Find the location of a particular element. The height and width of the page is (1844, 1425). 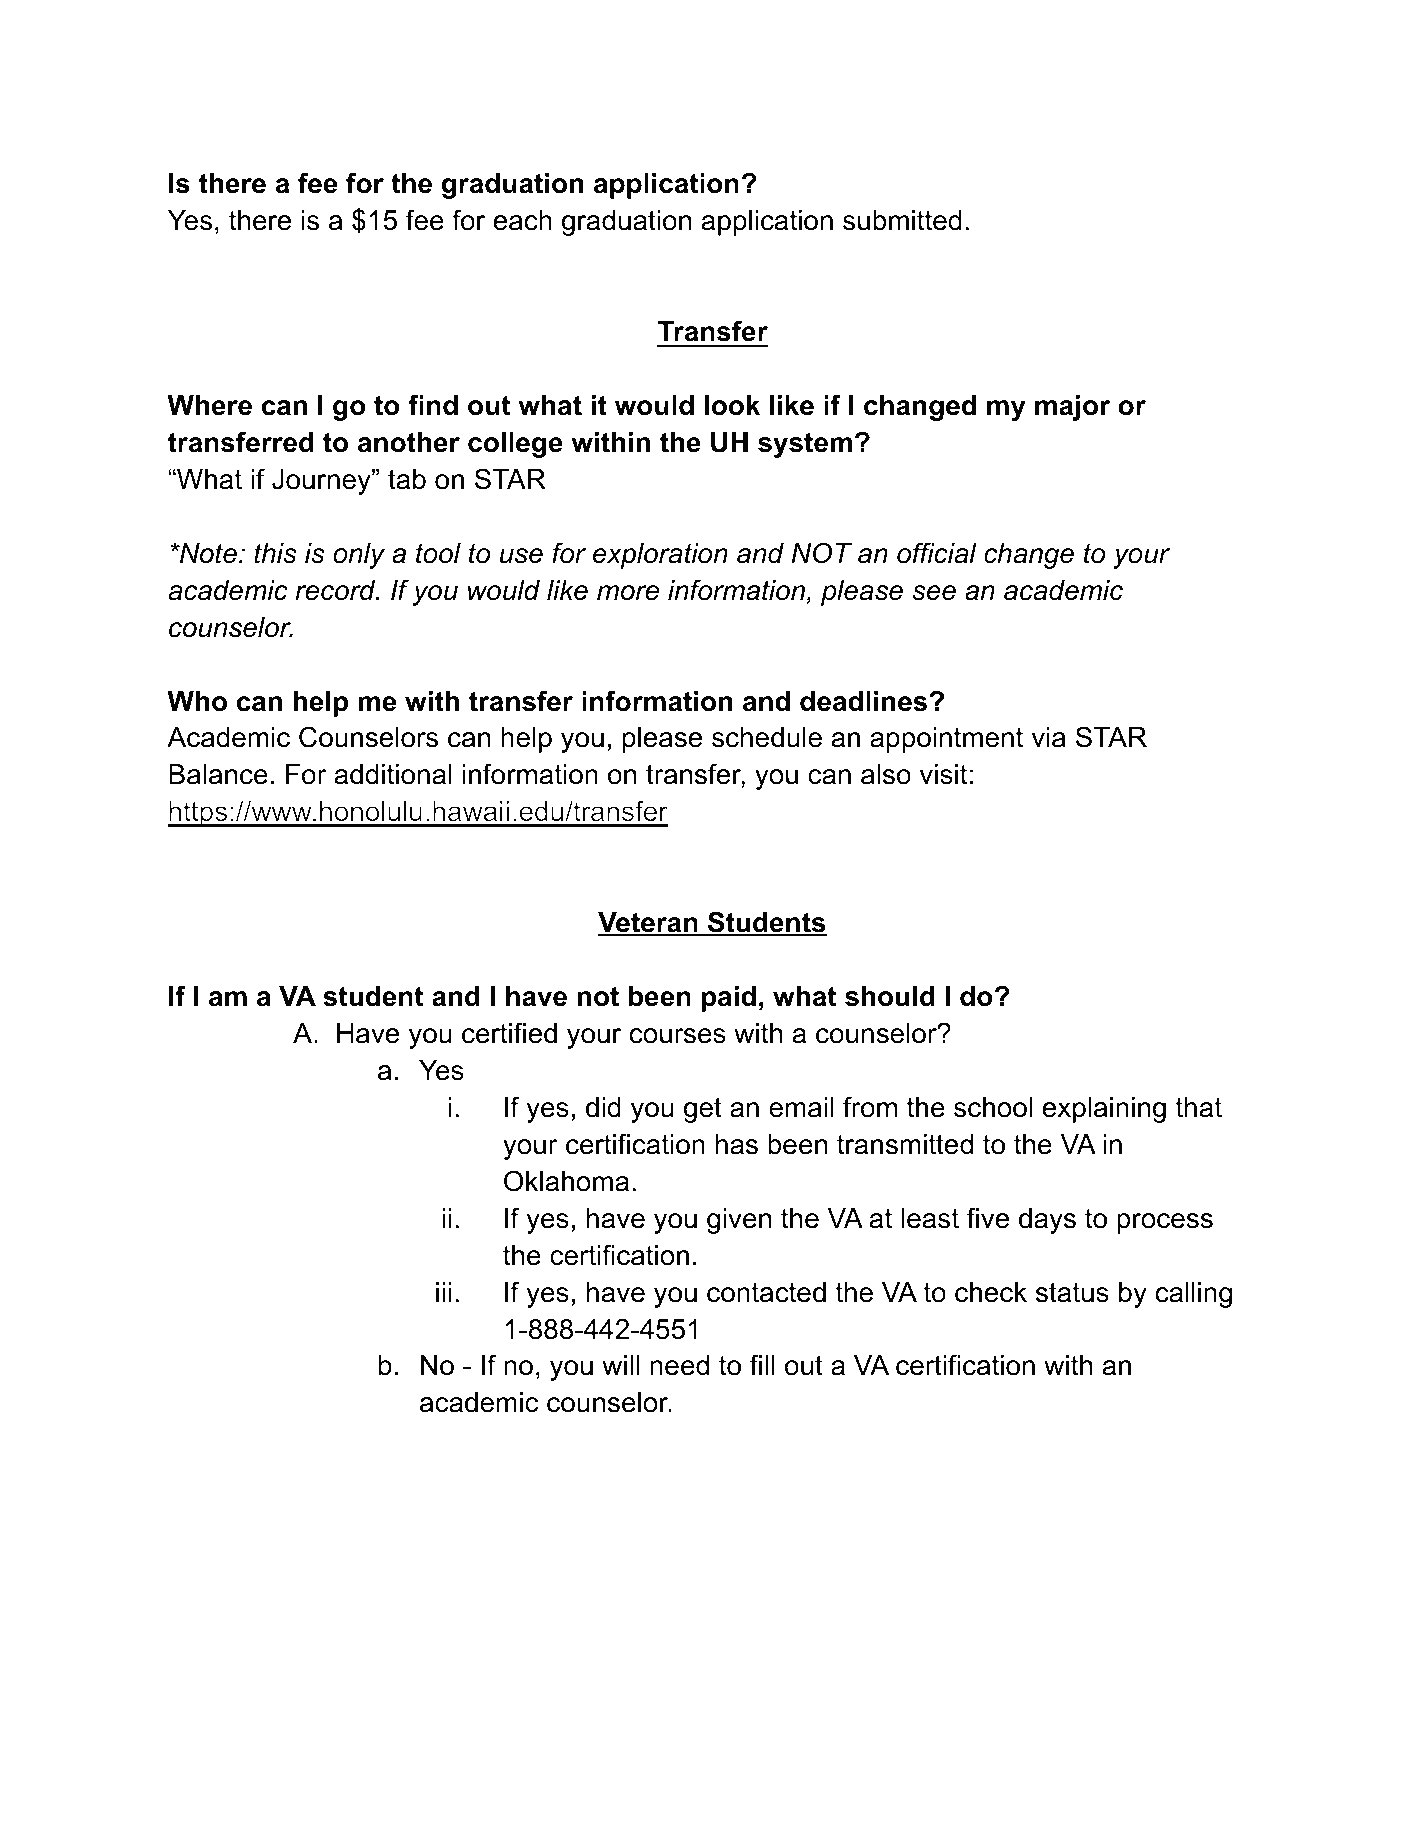

iii is located at coordinates (444, 1292).
